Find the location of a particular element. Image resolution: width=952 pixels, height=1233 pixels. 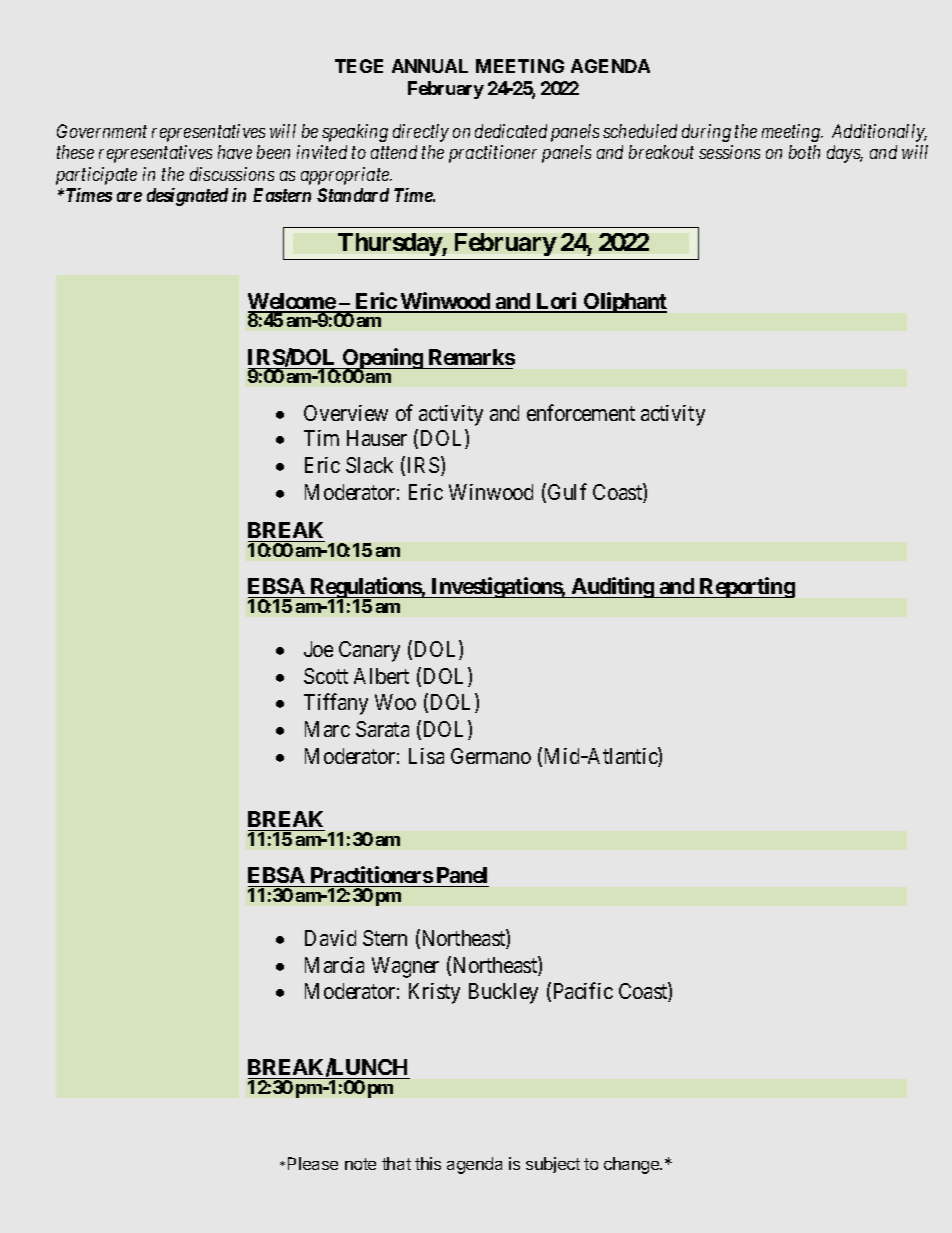

change is located at coordinates (633, 1165).
